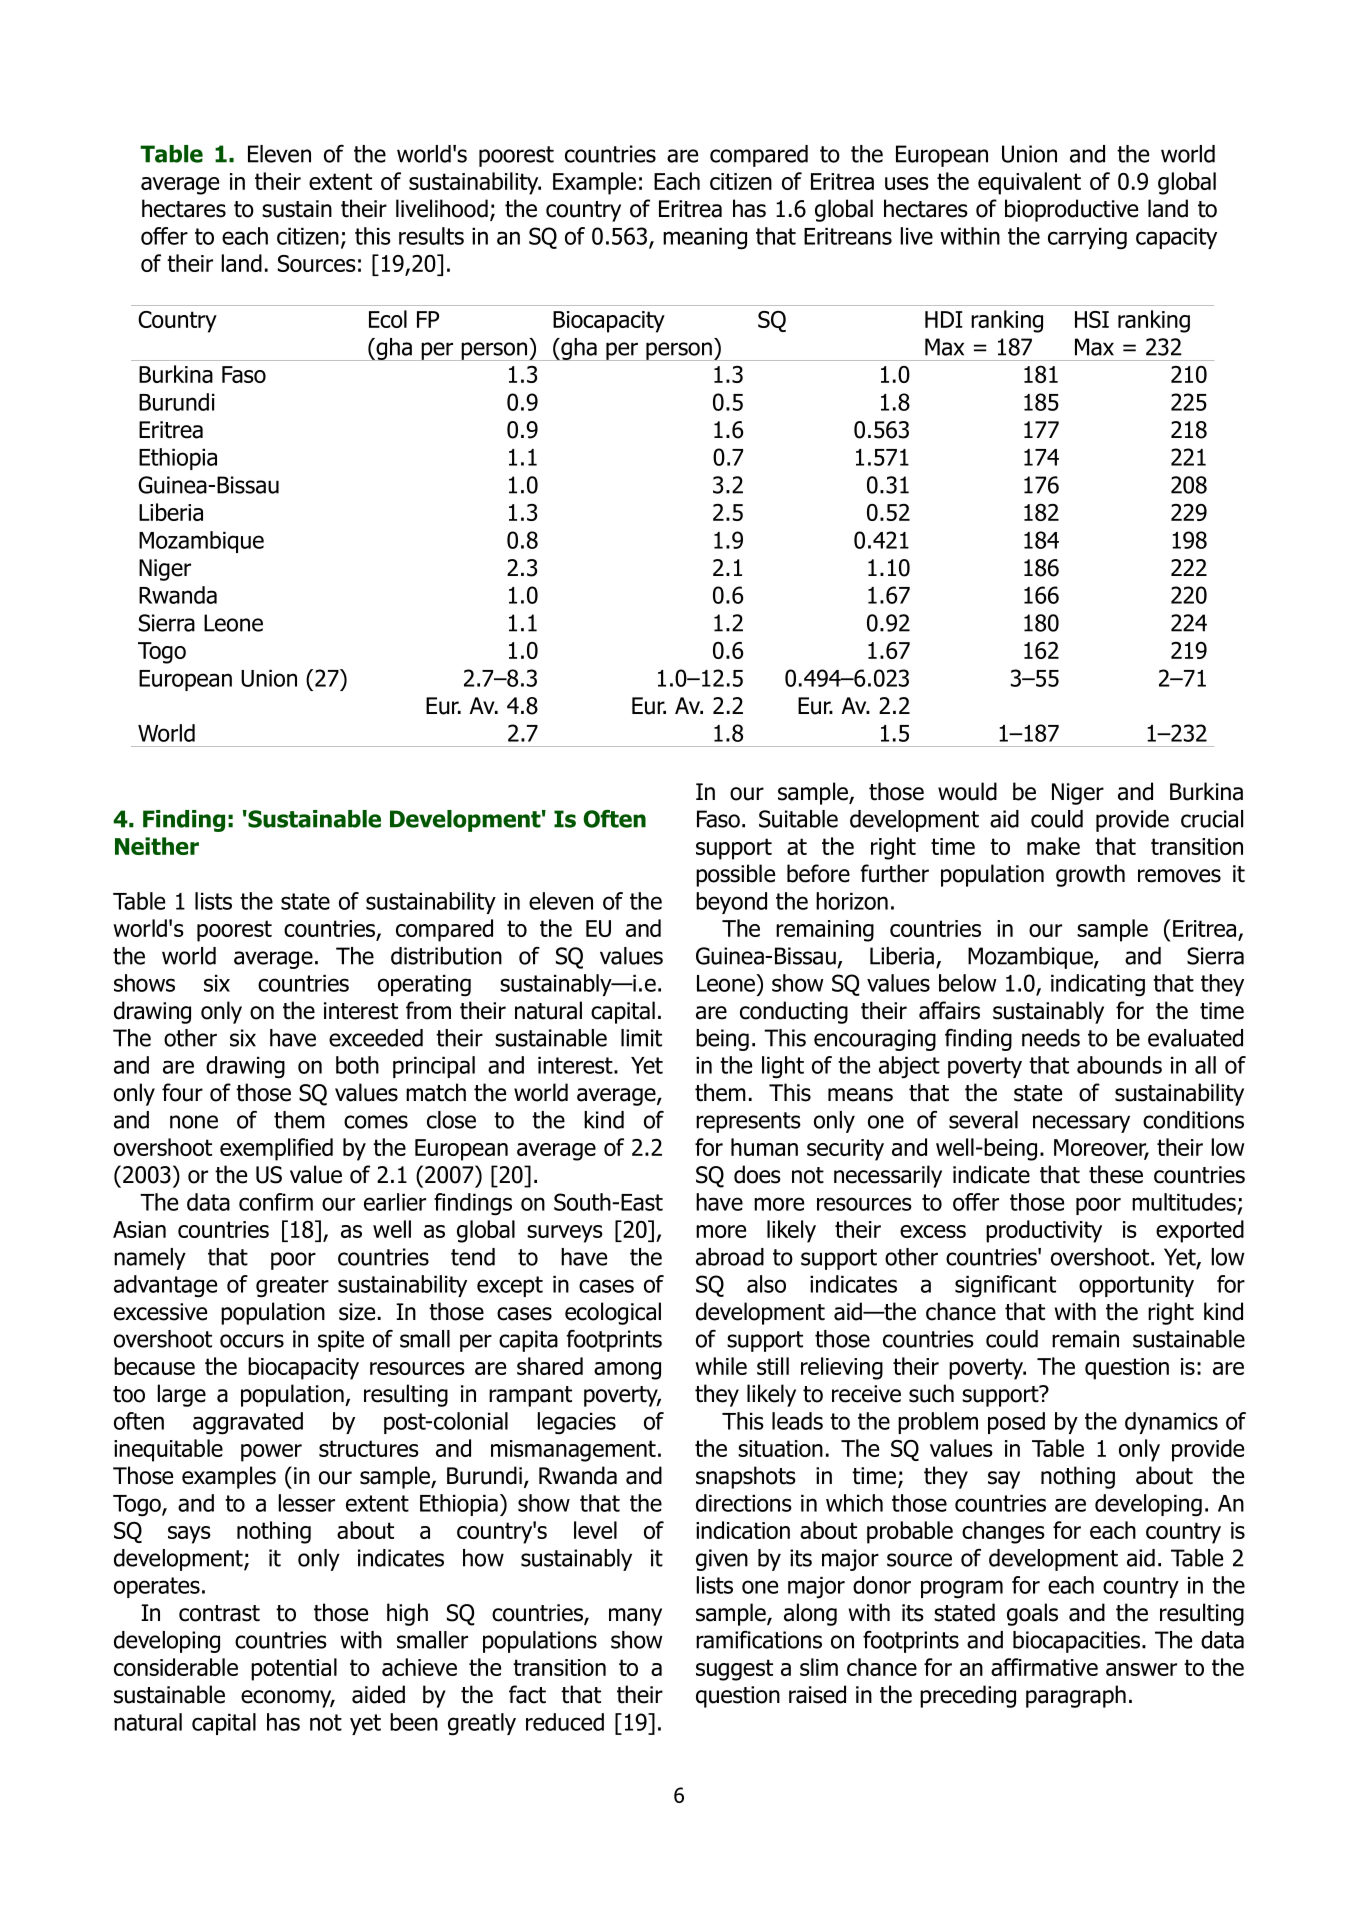  Describe the element at coordinates (276, 1202) in the screenshot. I see `confirm` at that location.
